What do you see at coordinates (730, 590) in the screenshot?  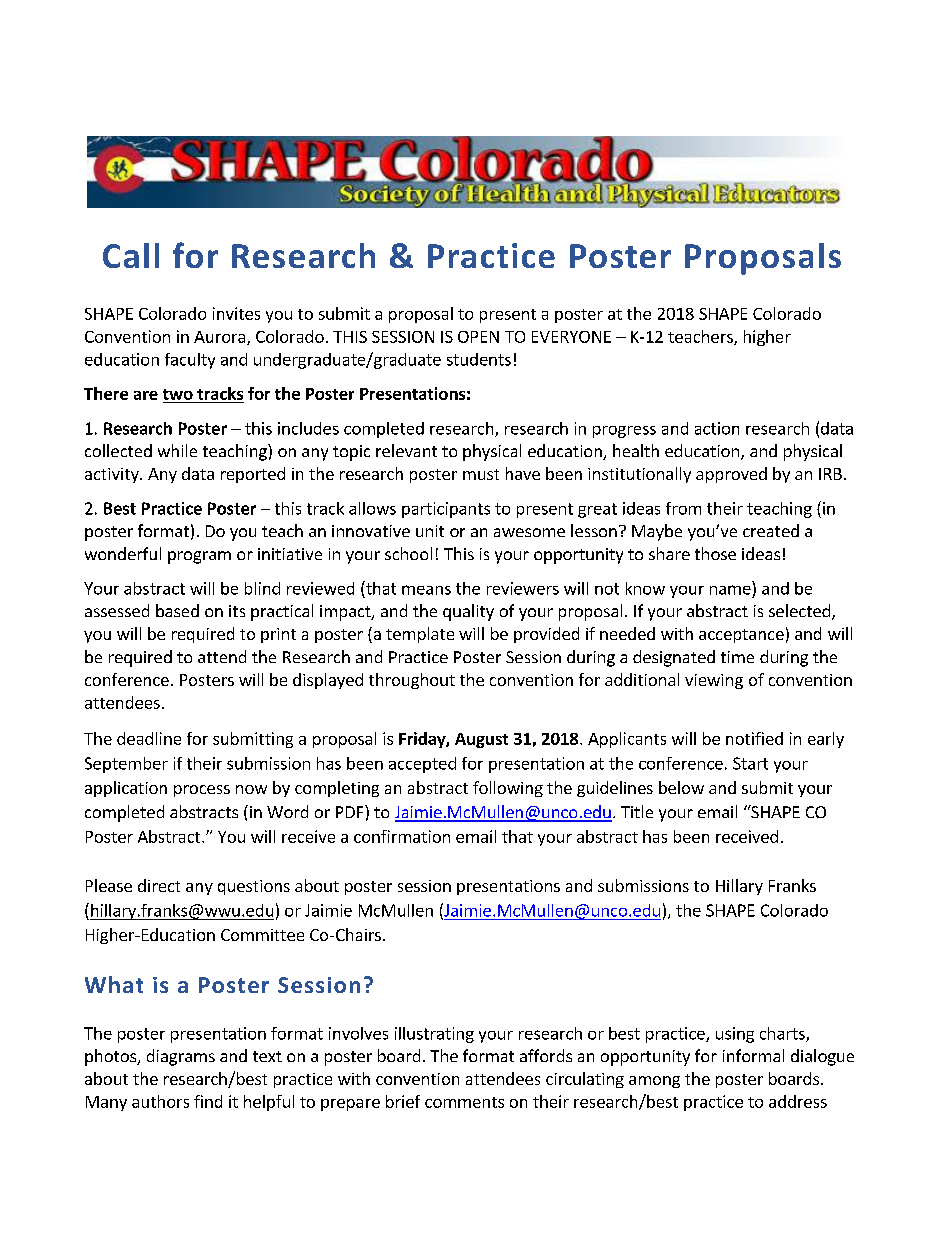 I see `name` at bounding box center [730, 590].
